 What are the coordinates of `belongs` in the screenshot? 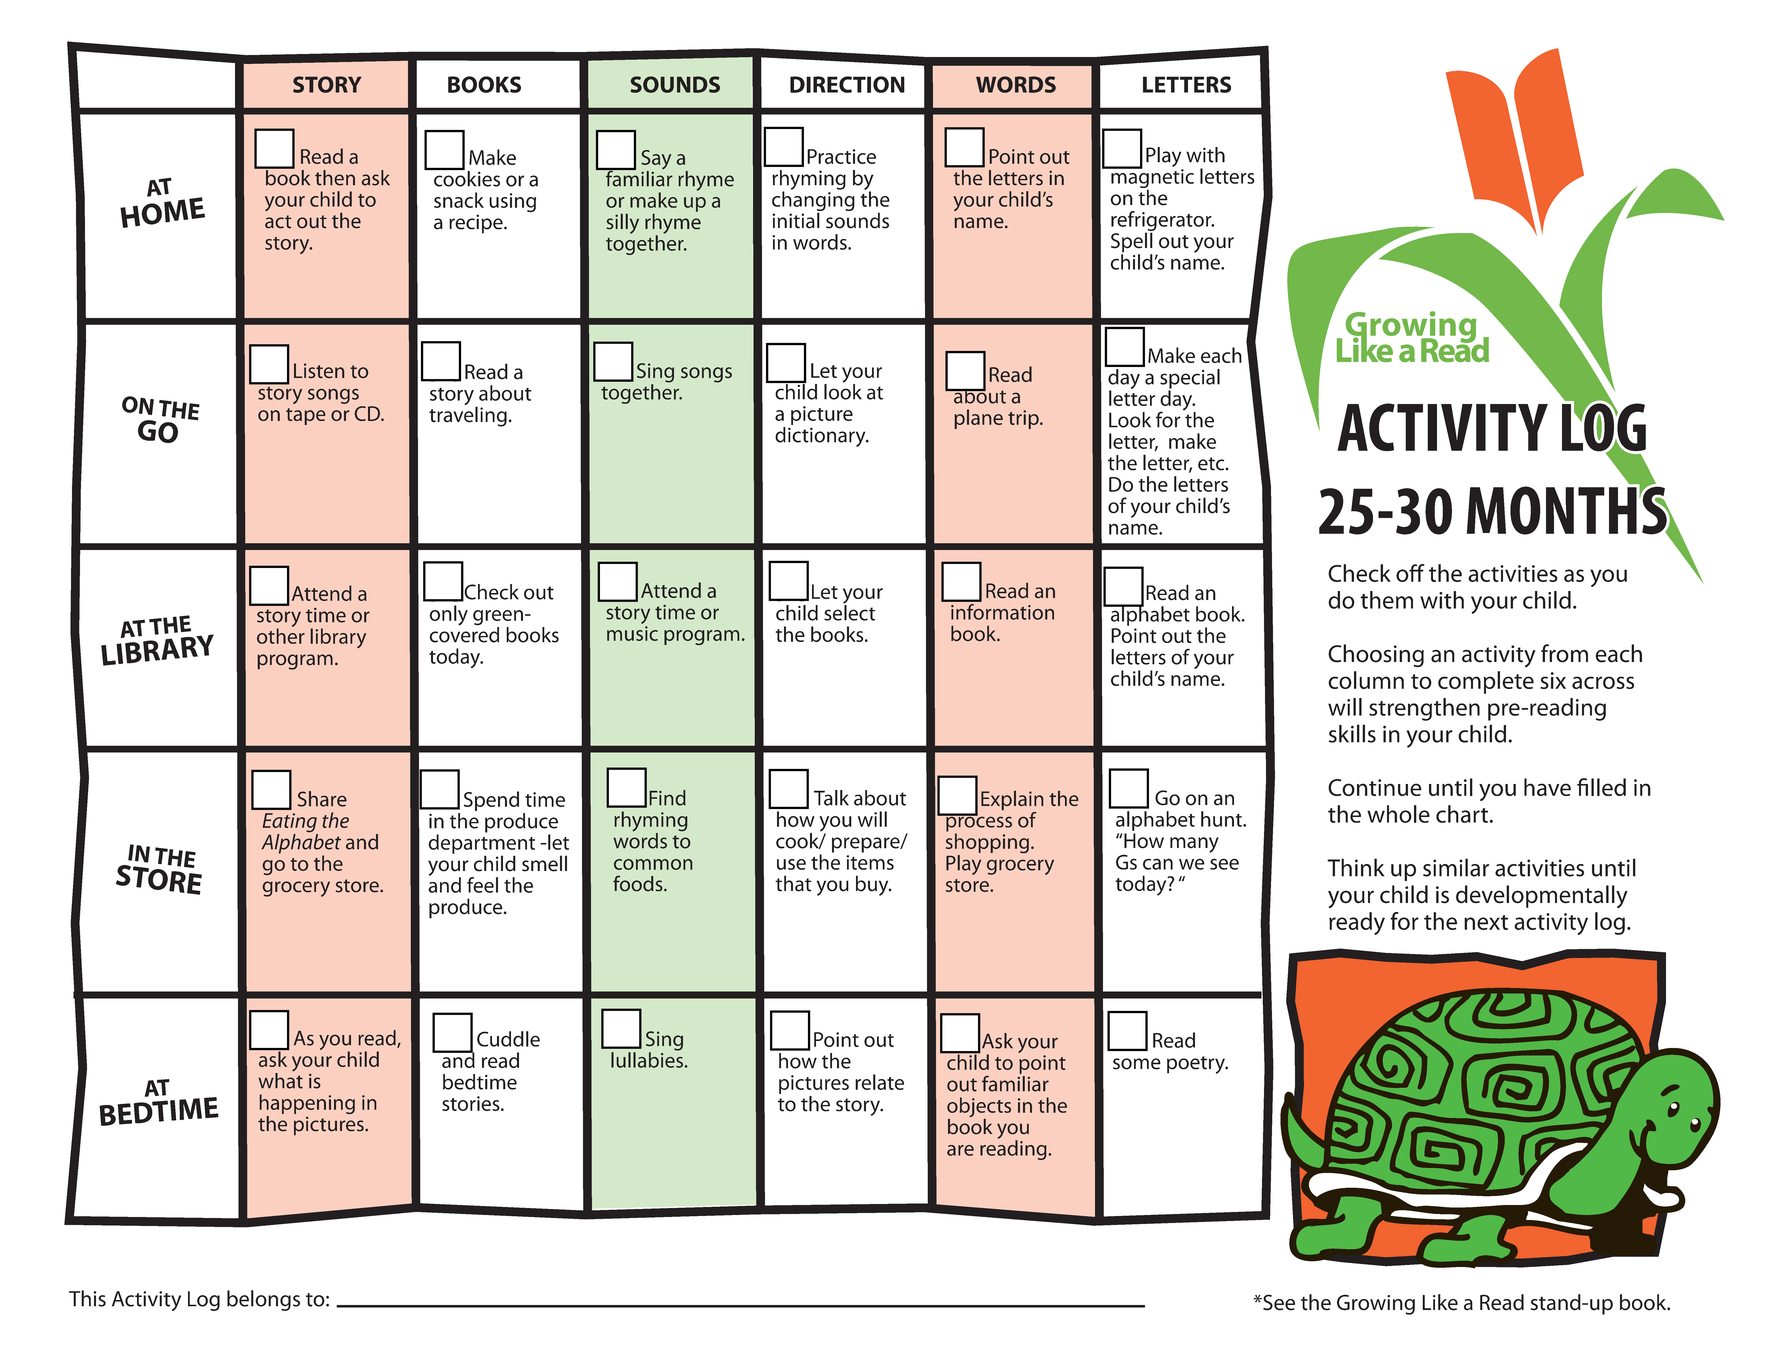 It's located at (263, 1300).
